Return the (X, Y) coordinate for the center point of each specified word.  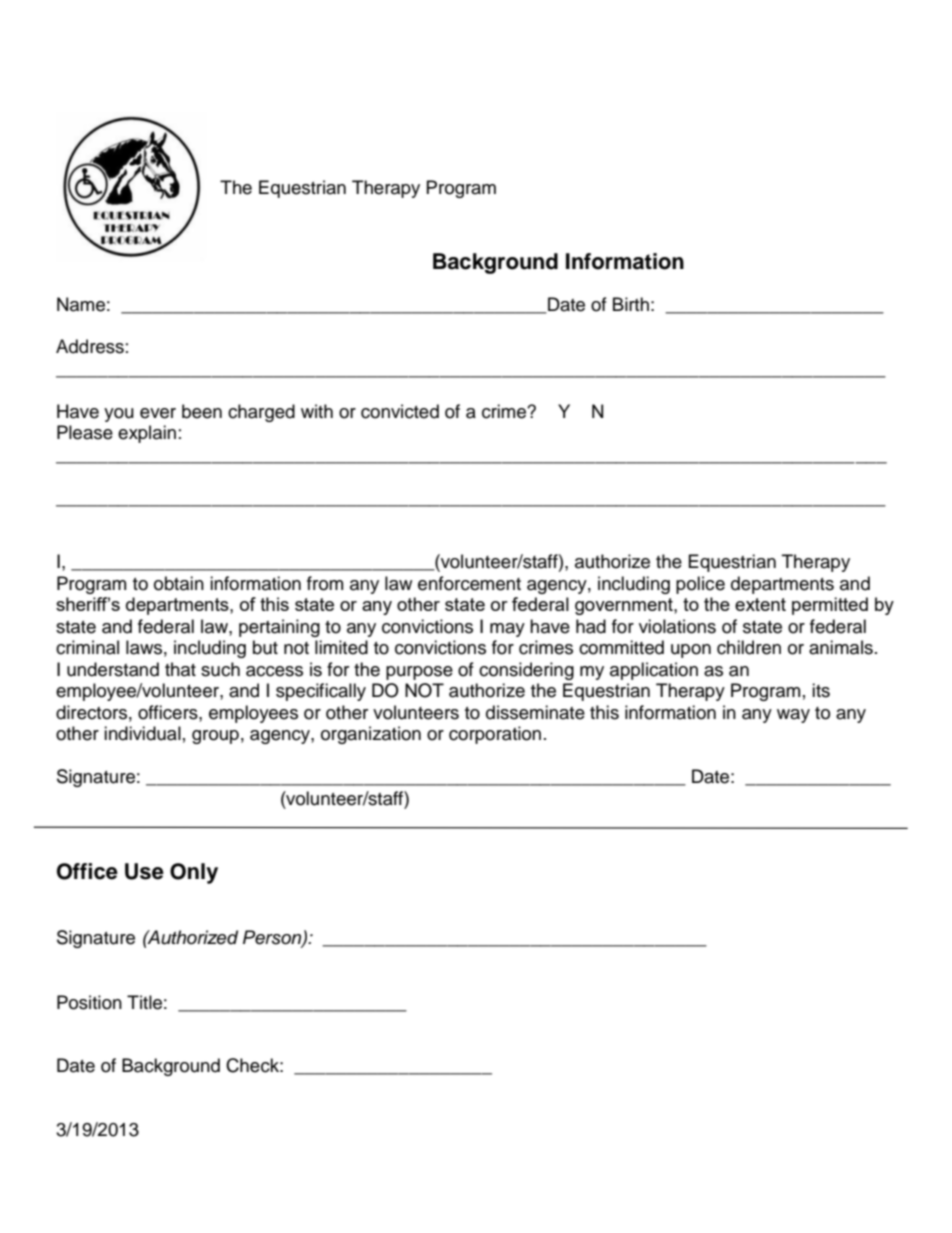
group (215, 737)
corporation (495, 735)
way (793, 716)
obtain (179, 583)
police (700, 585)
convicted (400, 411)
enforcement (469, 583)
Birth (631, 304)
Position (89, 1002)
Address (90, 346)
